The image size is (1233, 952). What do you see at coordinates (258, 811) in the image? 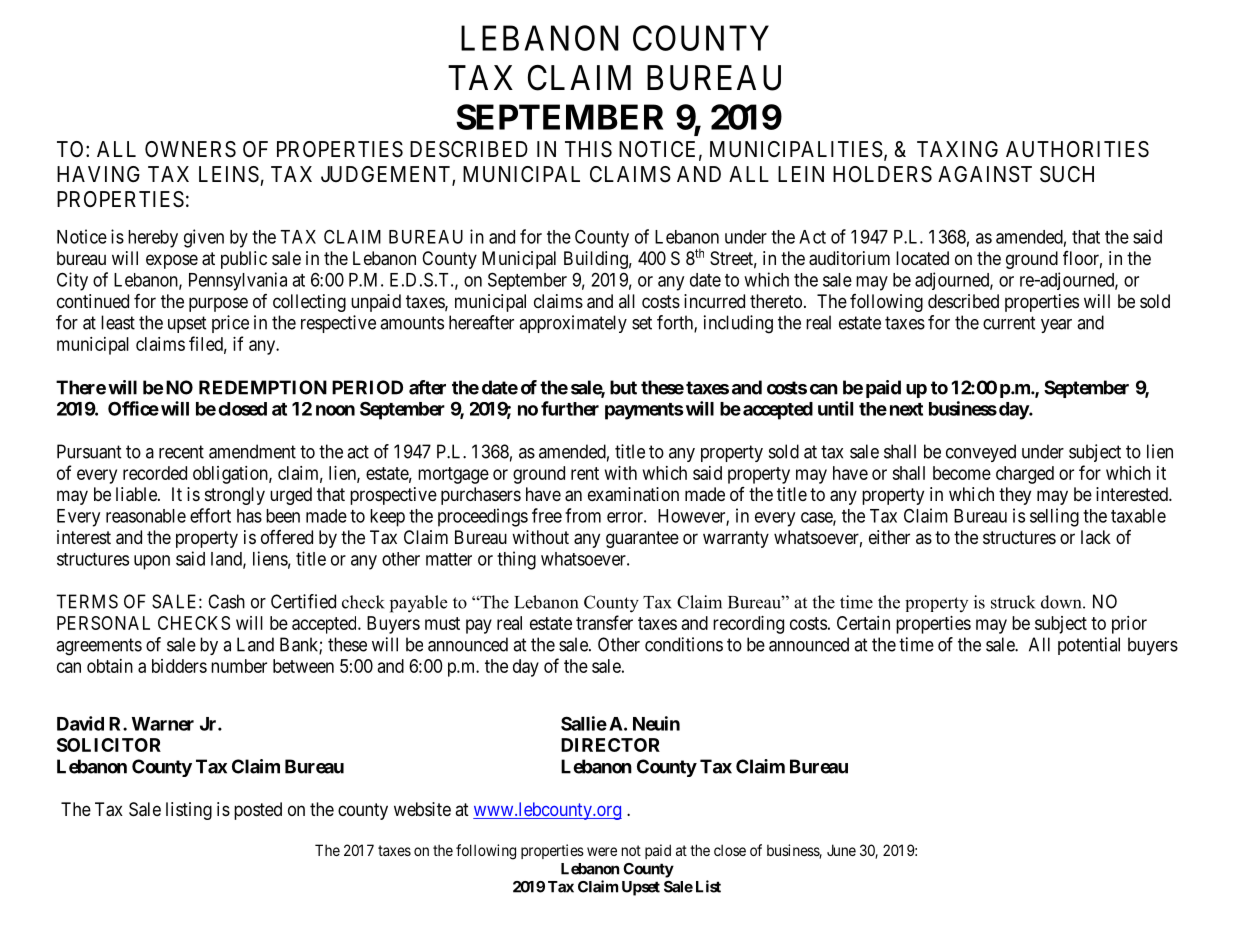
I see `posted` at bounding box center [258, 811].
